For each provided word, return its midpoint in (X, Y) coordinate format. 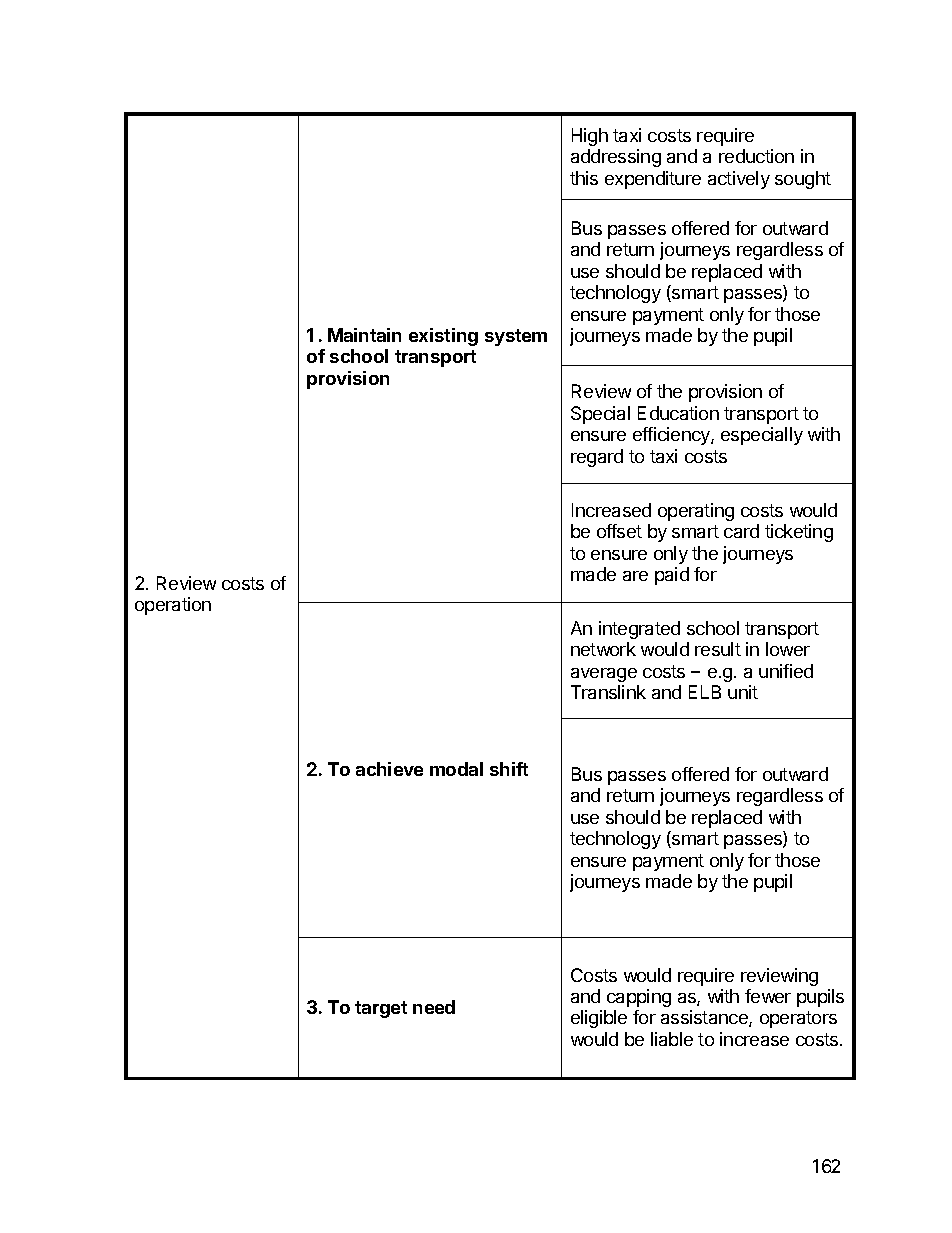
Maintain (364, 335)
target (381, 1009)
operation (173, 606)
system (516, 337)
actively (739, 180)
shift (509, 769)
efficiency (672, 436)
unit (743, 692)
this (584, 178)
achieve (389, 769)
